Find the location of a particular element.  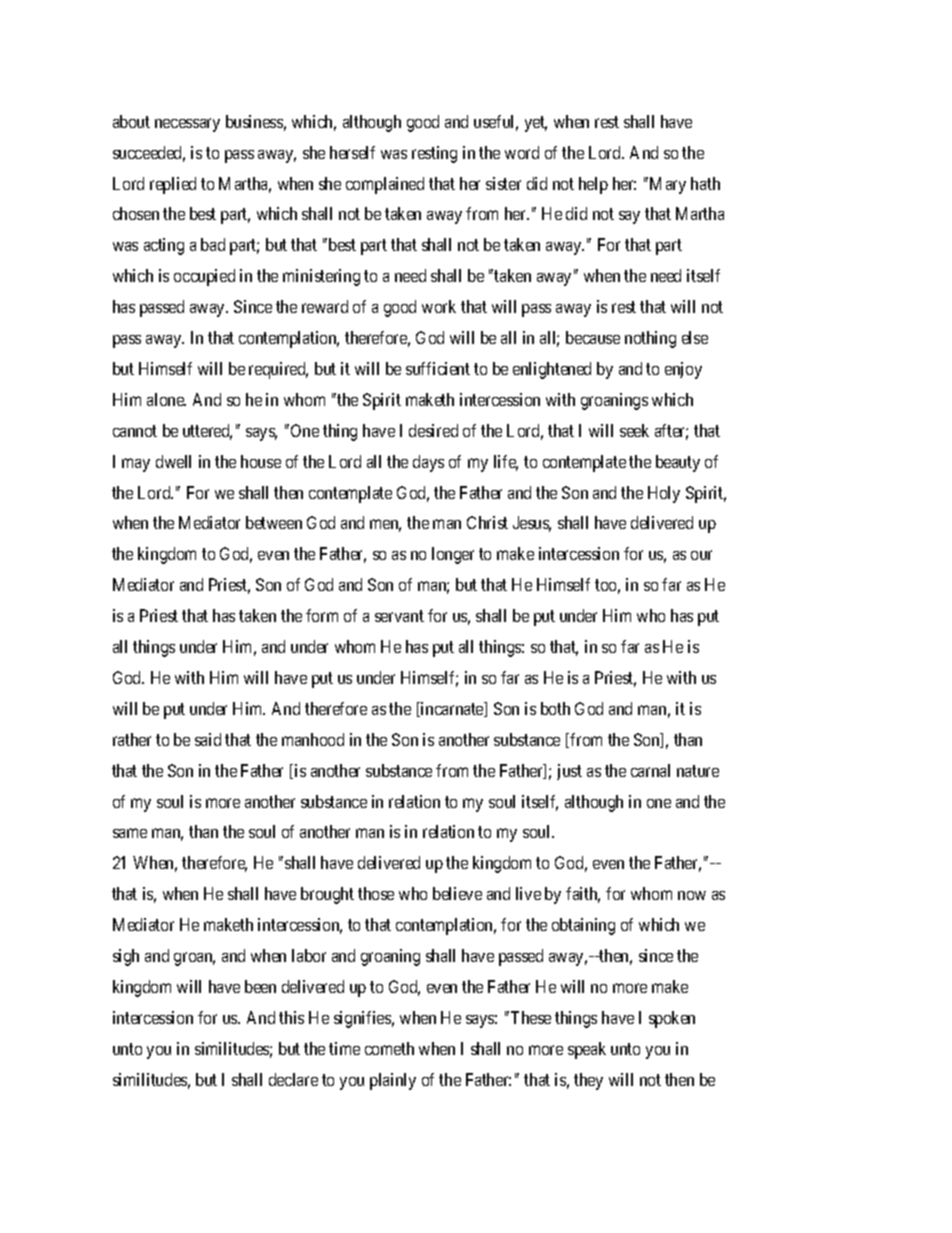

enjoy is located at coordinates (683, 370).
